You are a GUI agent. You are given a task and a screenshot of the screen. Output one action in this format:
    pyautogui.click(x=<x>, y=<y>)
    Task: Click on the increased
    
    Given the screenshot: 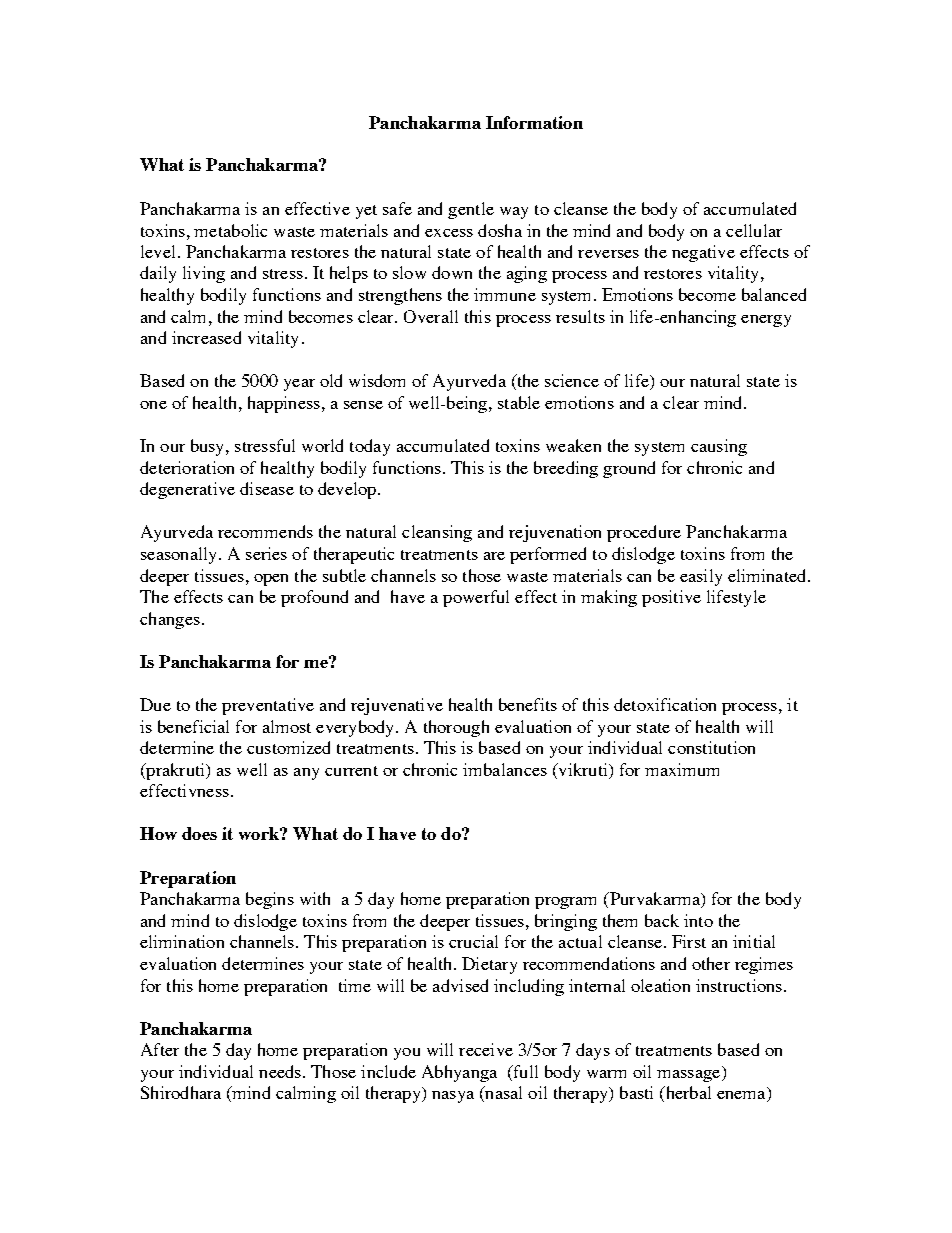 What is the action you would take?
    pyautogui.click(x=206, y=337)
